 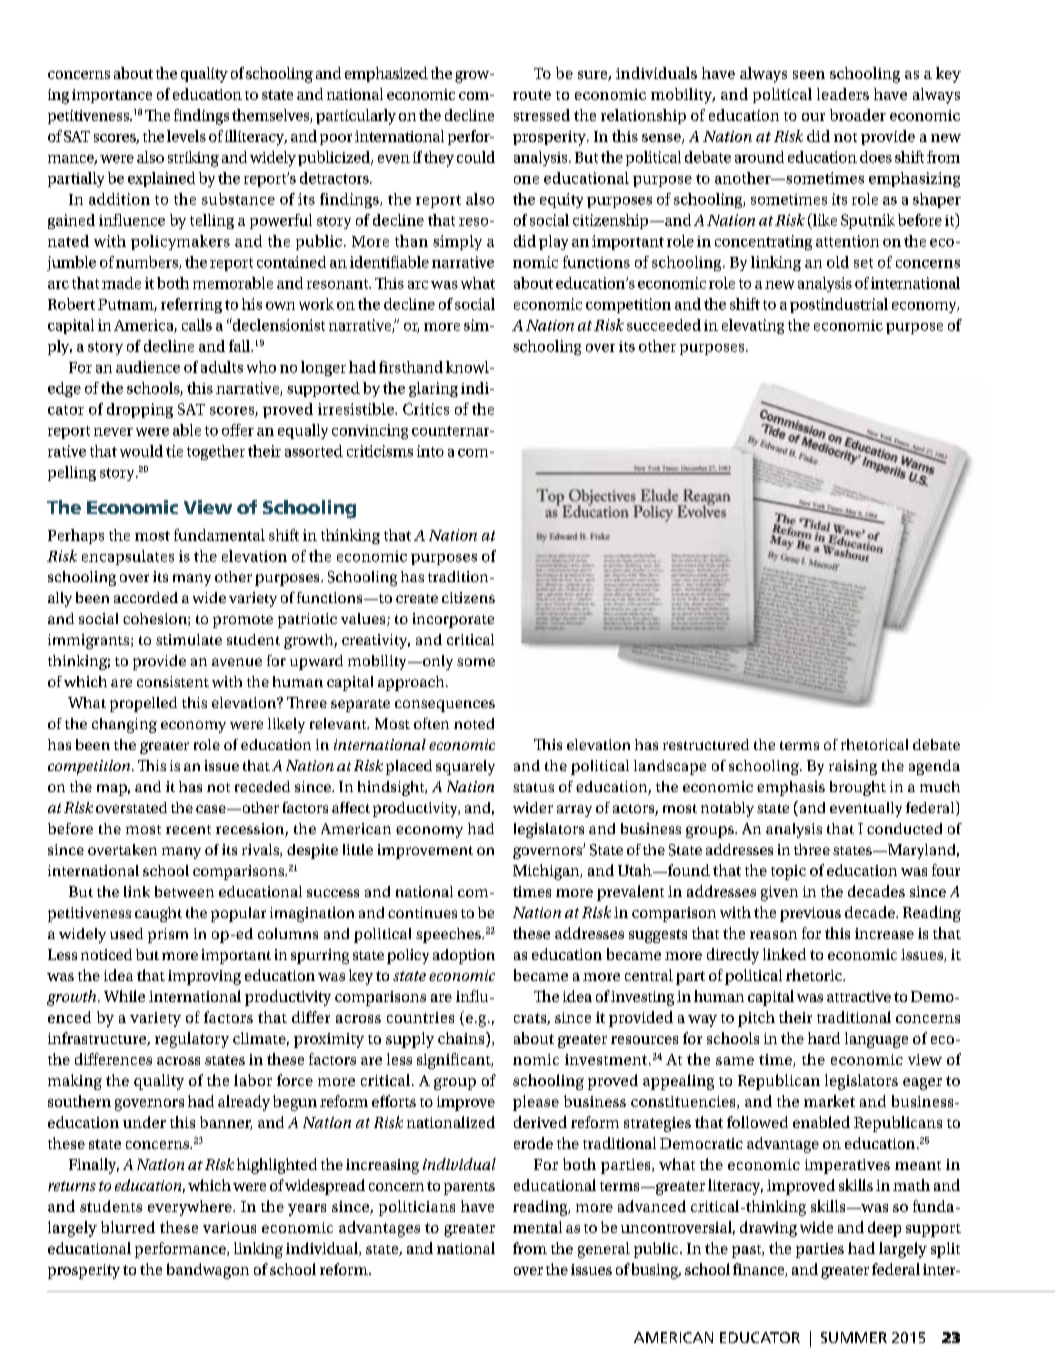 What do you see at coordinates (854, 1337) in the screenshot?
I see `SUMMER` at bounding box center [854, 1337].
